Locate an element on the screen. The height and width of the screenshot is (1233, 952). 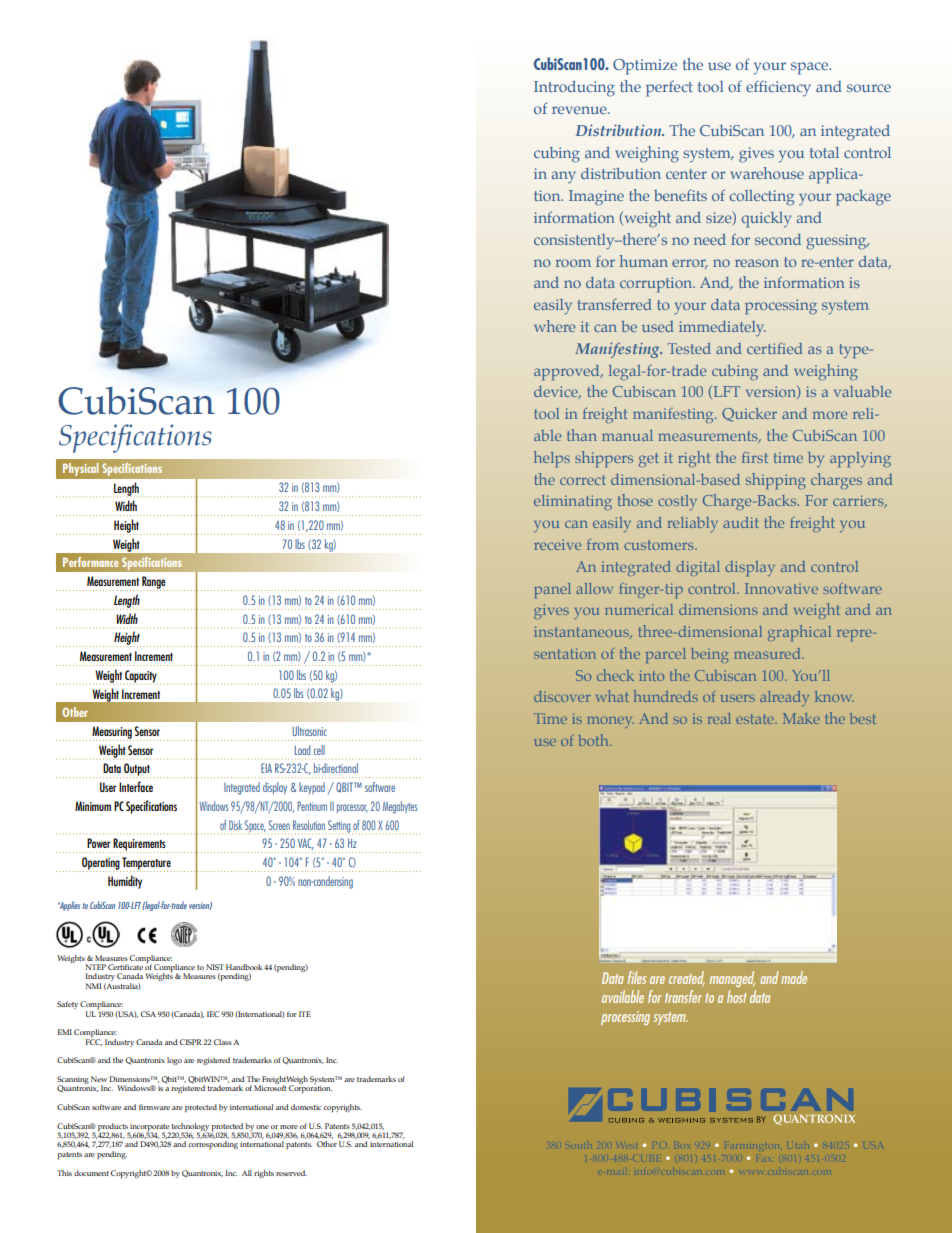
efficiency is located at coordinates (778, 88).
